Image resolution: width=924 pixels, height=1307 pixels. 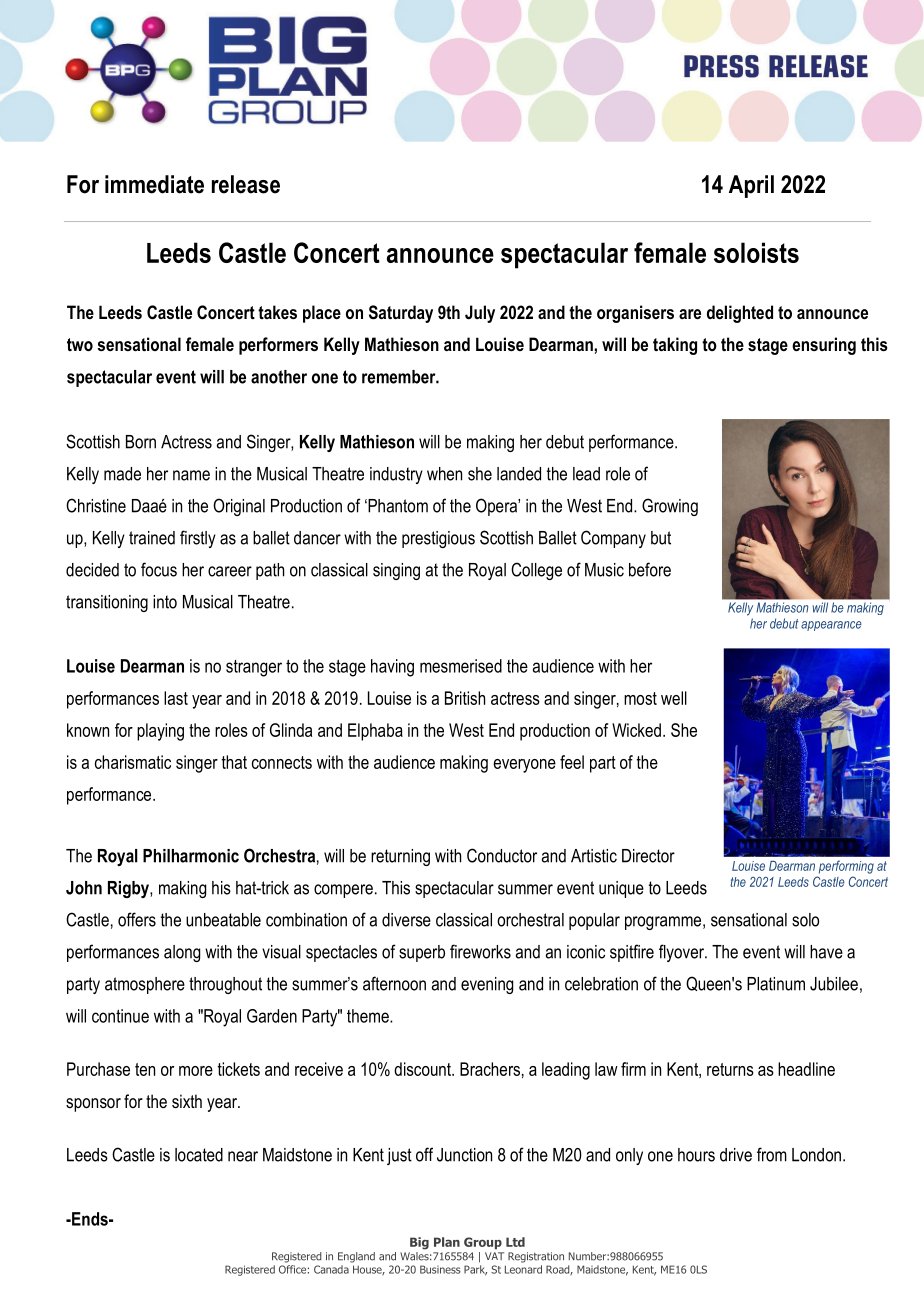 I want to click on playing, so click(x=160, y=732).
